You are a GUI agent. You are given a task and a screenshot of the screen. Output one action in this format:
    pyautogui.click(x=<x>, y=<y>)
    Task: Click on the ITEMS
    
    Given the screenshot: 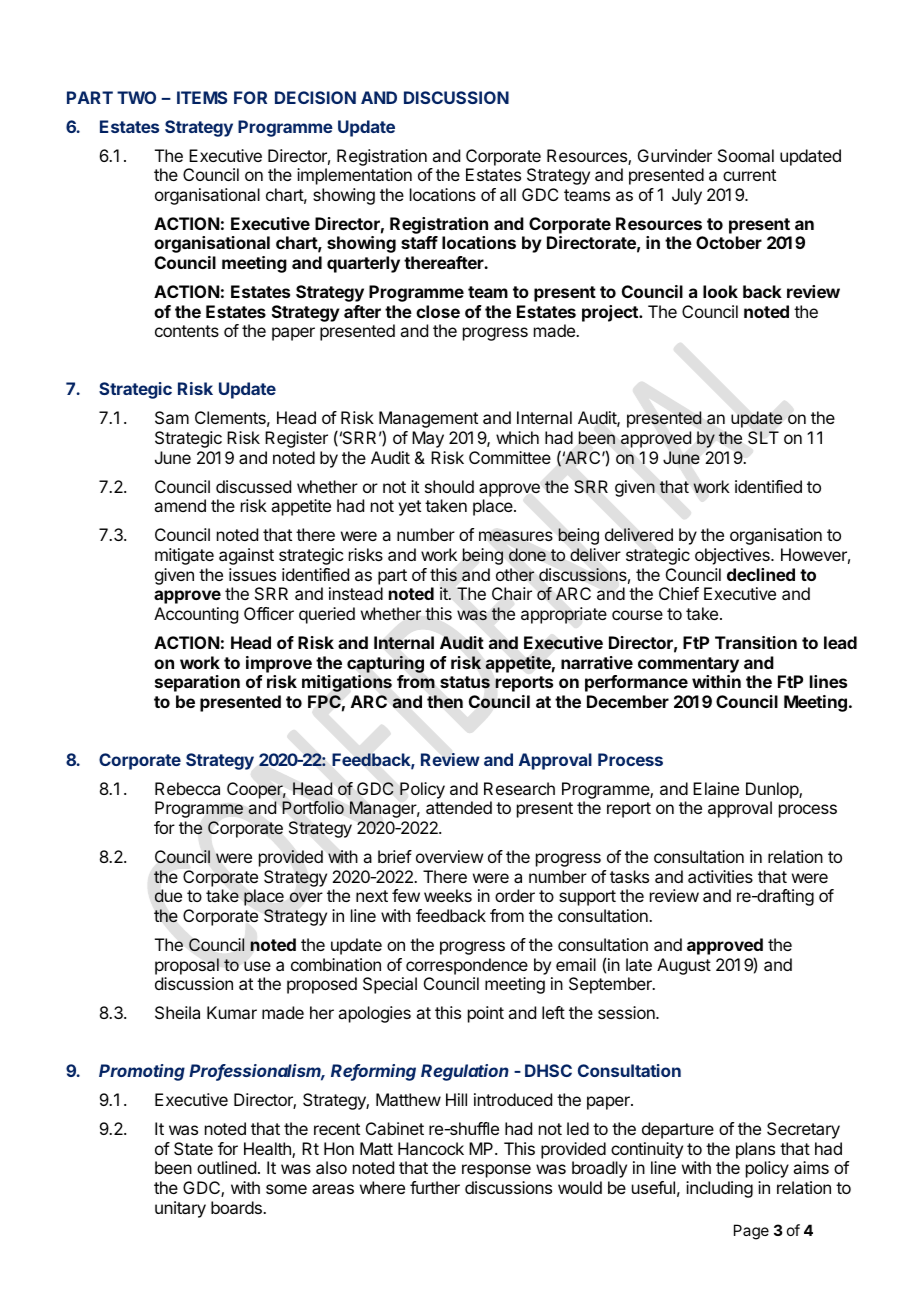 What is the action you would take?
    pyautogui.click(x=202, y=97)
